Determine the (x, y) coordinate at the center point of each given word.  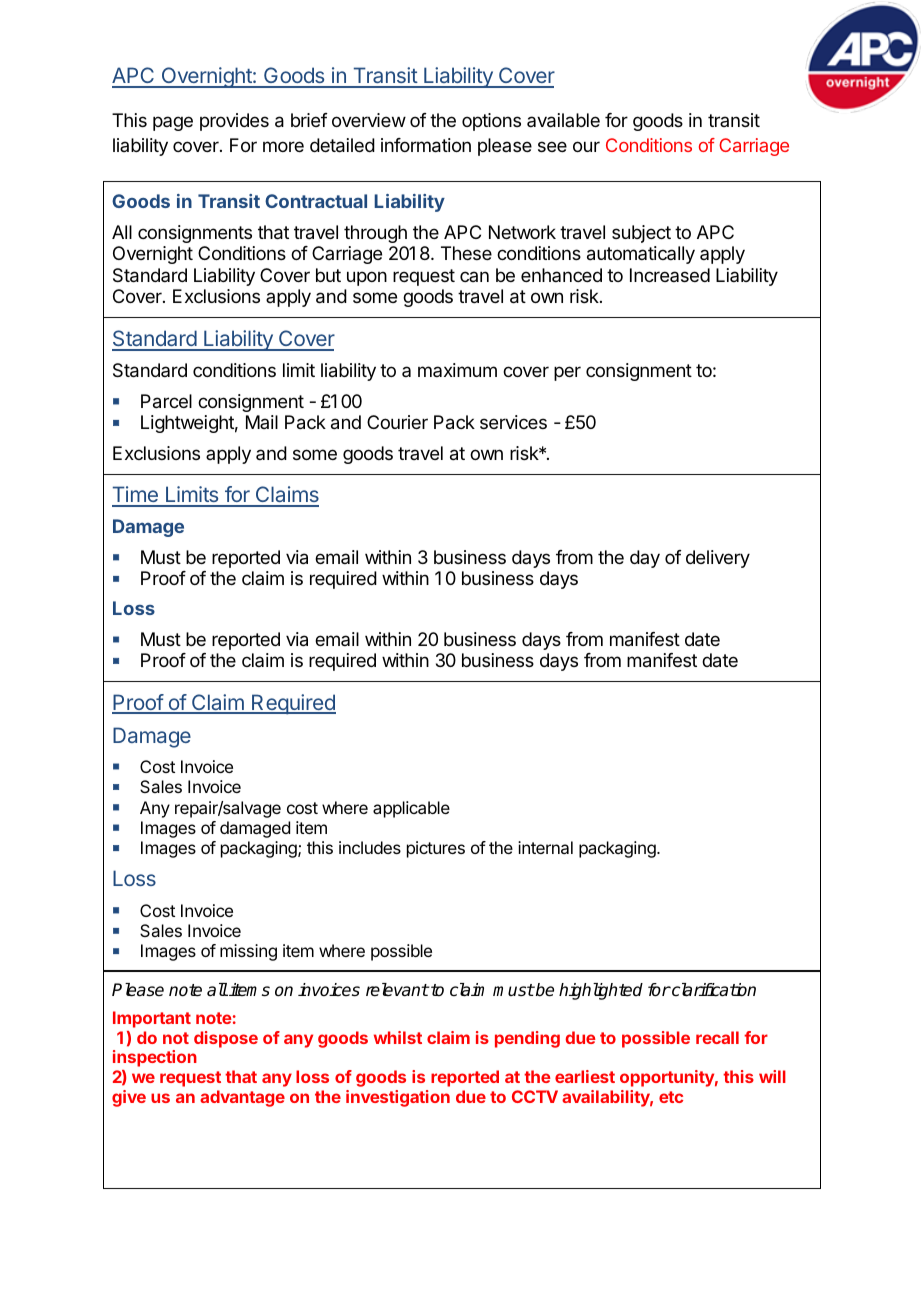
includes (370, 847)
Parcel (166, 401)
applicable (411, 809)
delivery (718, 559)
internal (545, 847)
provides (234, 122)
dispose (226, 1039)
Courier (397, 422)
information (426, 145)
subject (641, 234)
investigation (398, 1098)
